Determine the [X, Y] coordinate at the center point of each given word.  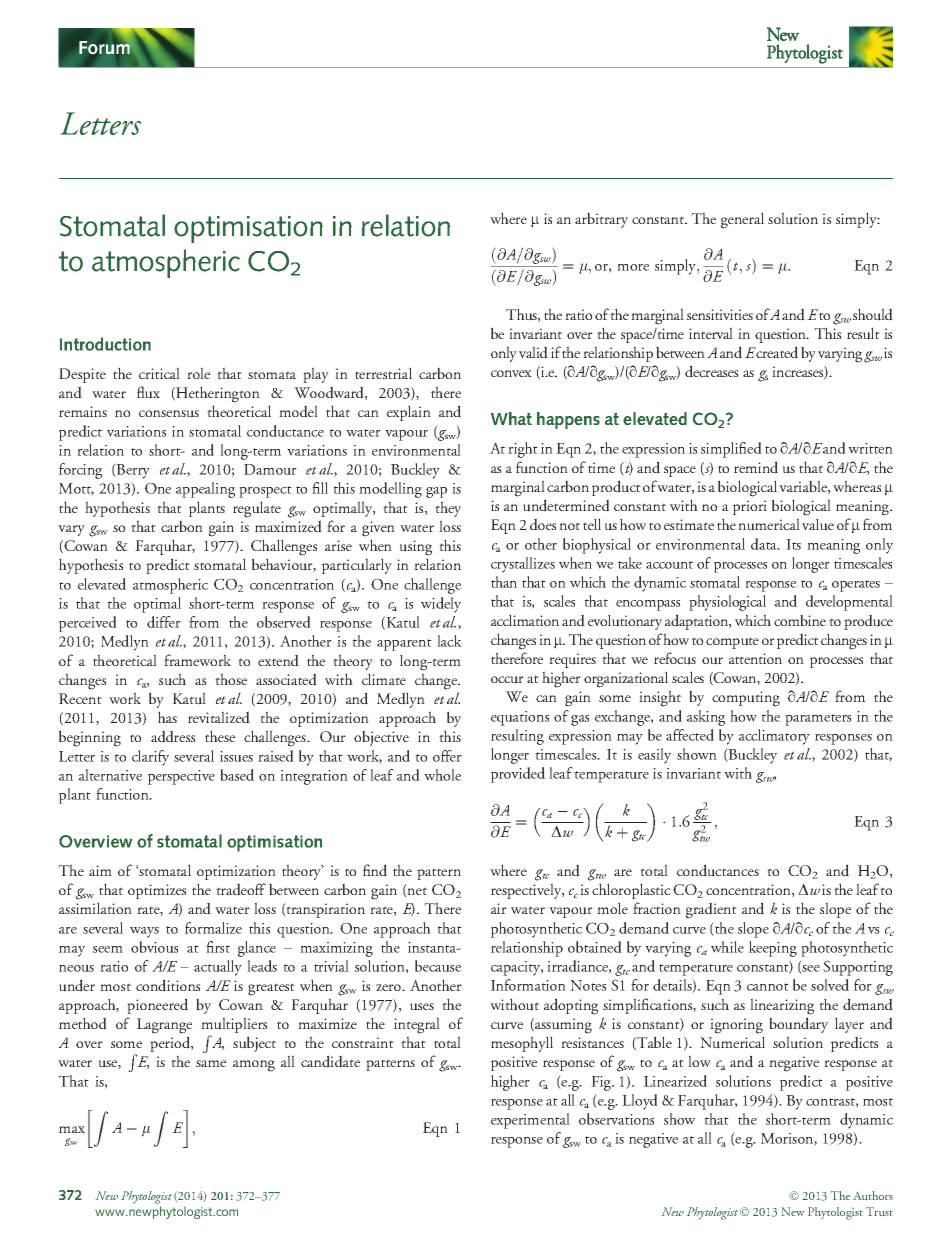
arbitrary [601, 220]
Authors [873, 1195]
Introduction [105, 344]
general [742, 220]
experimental [530, 1121]
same [211, 1063]
